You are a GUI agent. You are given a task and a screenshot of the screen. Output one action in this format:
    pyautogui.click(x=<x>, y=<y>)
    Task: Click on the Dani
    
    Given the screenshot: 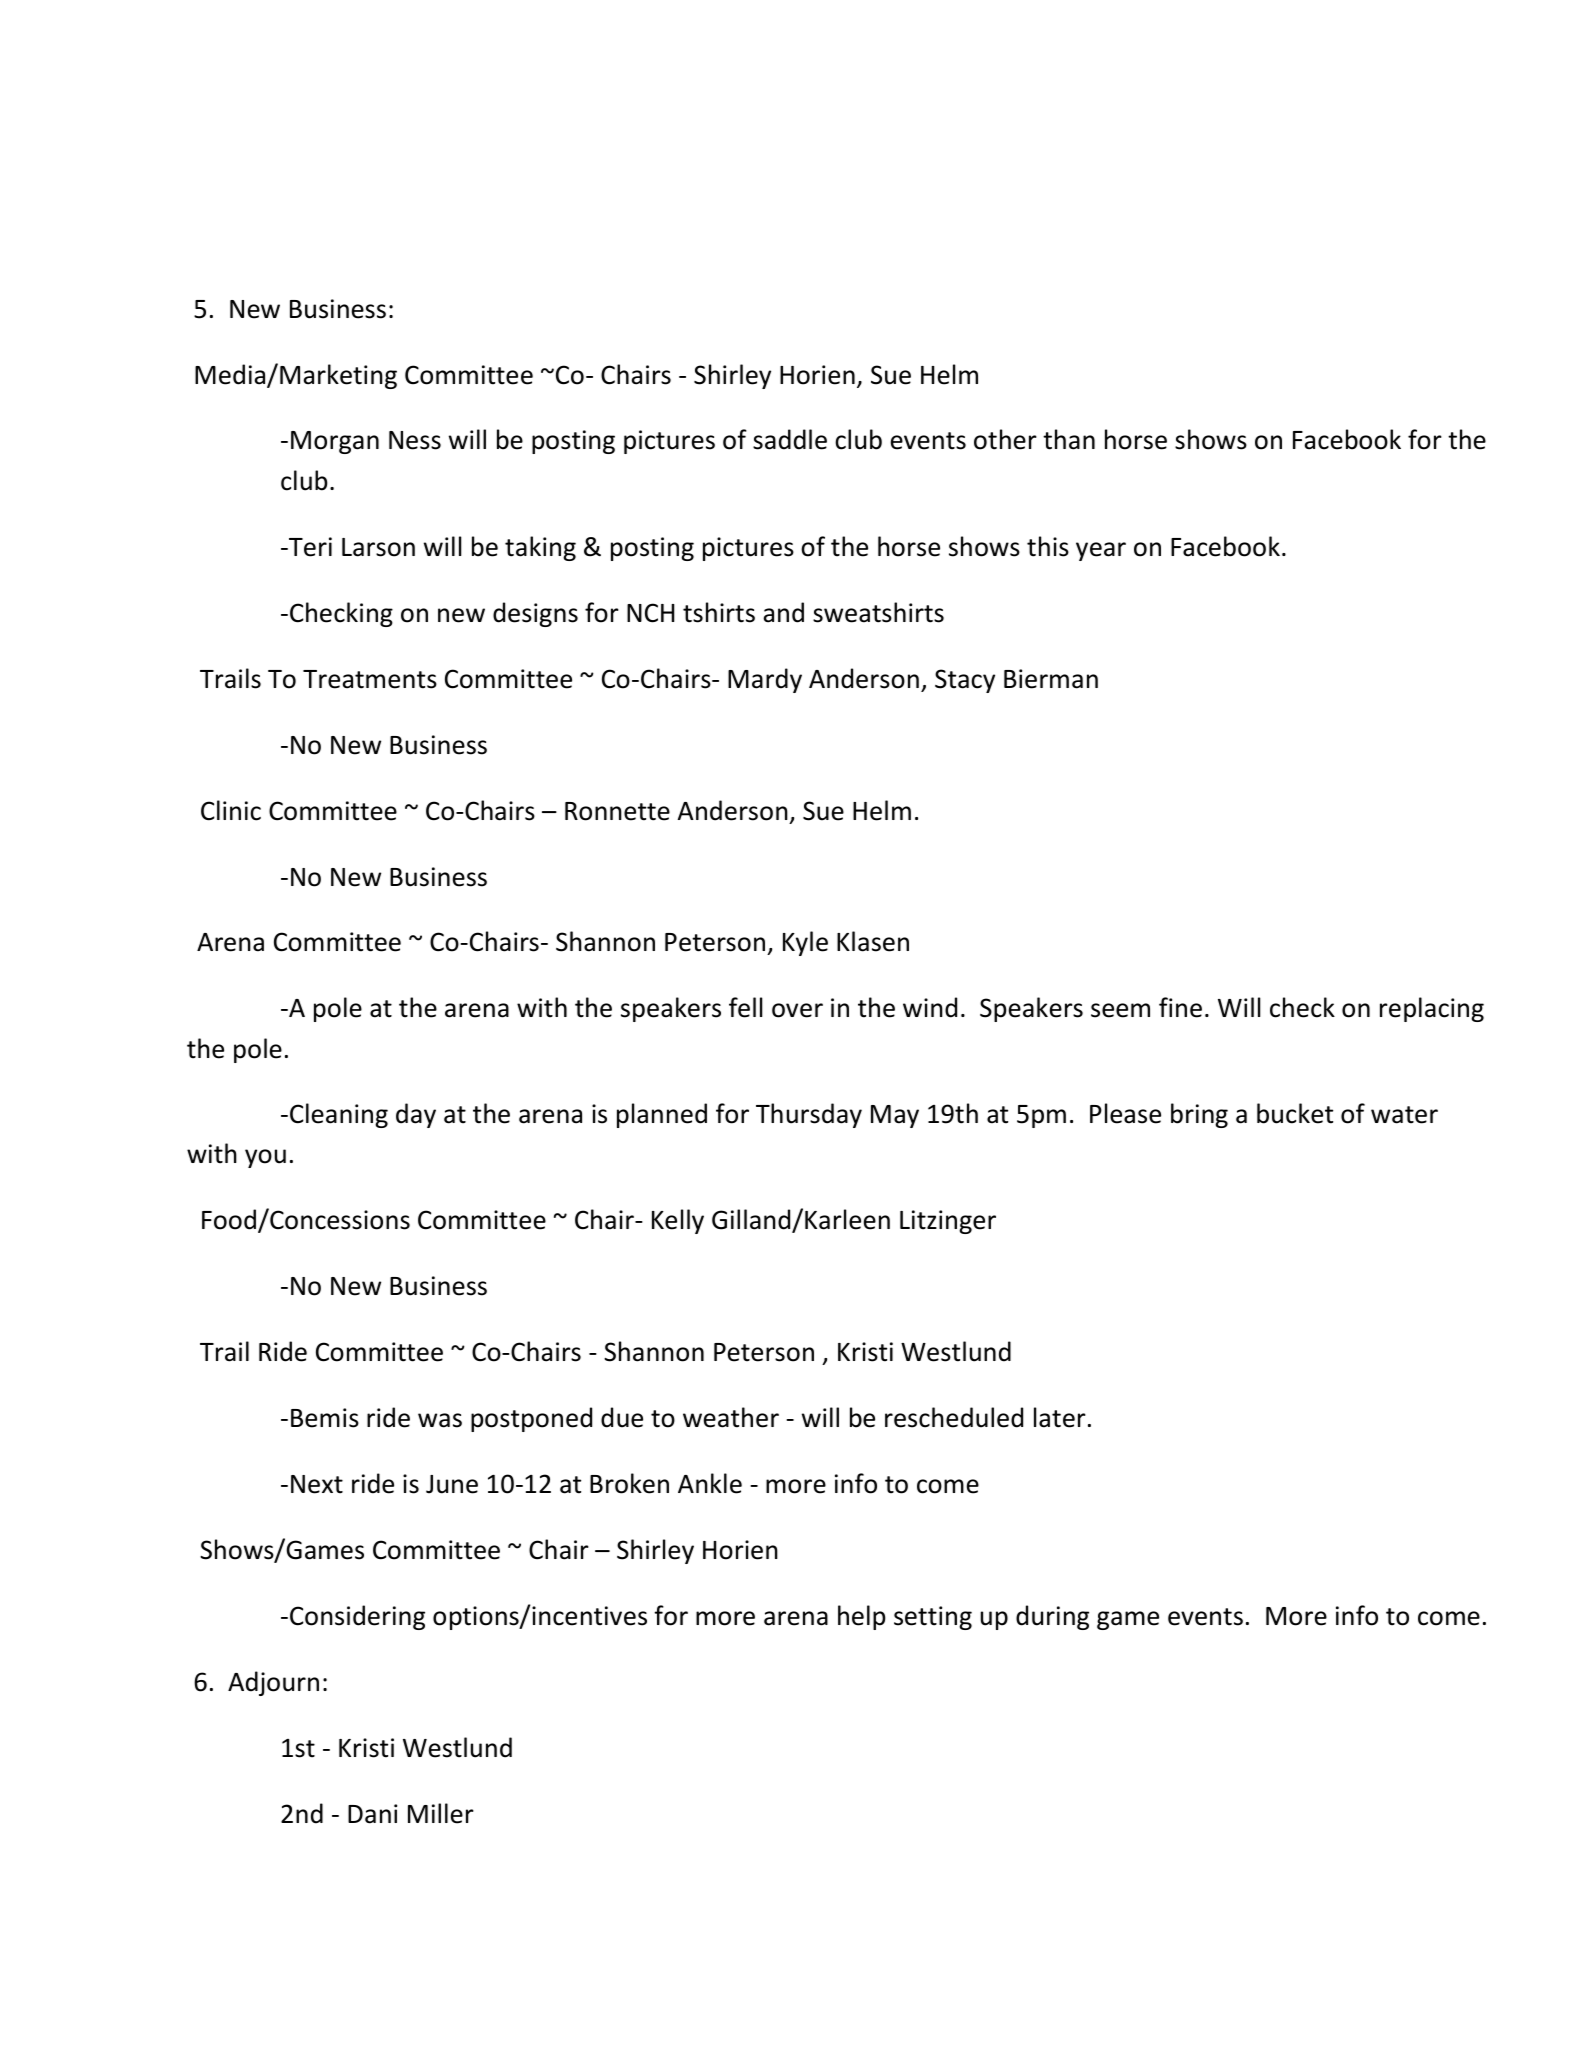 What is the action you would take?
    pyautogui.click(x=372, y=1814)
